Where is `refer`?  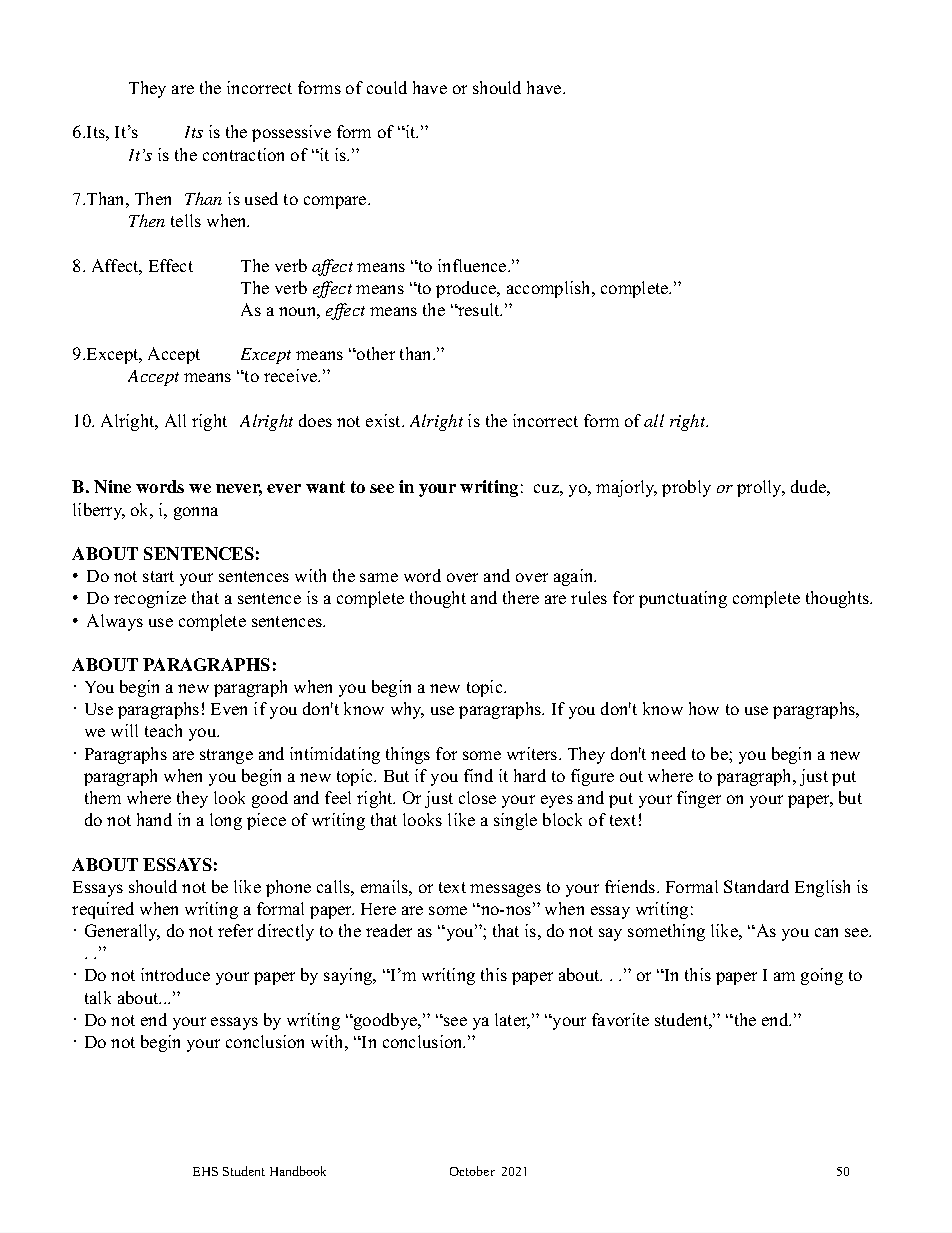
refer is located at coordinates (235, 930).
